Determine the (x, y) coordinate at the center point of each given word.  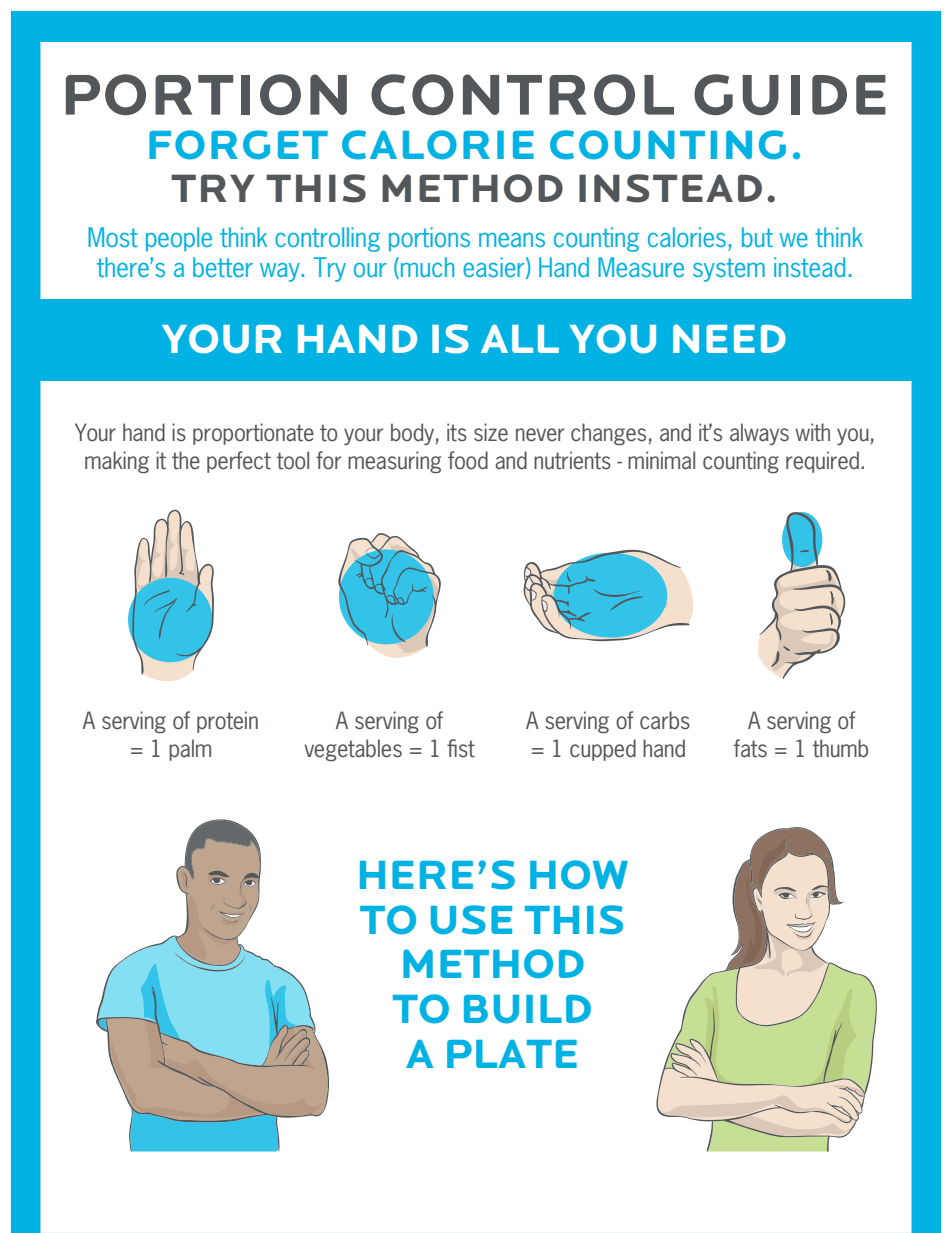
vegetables (353, 750)
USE (471, 920)
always (759, 434)
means (512, 240)
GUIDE (790, 94)
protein (227, 722)
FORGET (238, 145)
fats (750, 748)
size (491, 432)
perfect (239, 462)
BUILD (527, 1009)
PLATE (512, 1053)
